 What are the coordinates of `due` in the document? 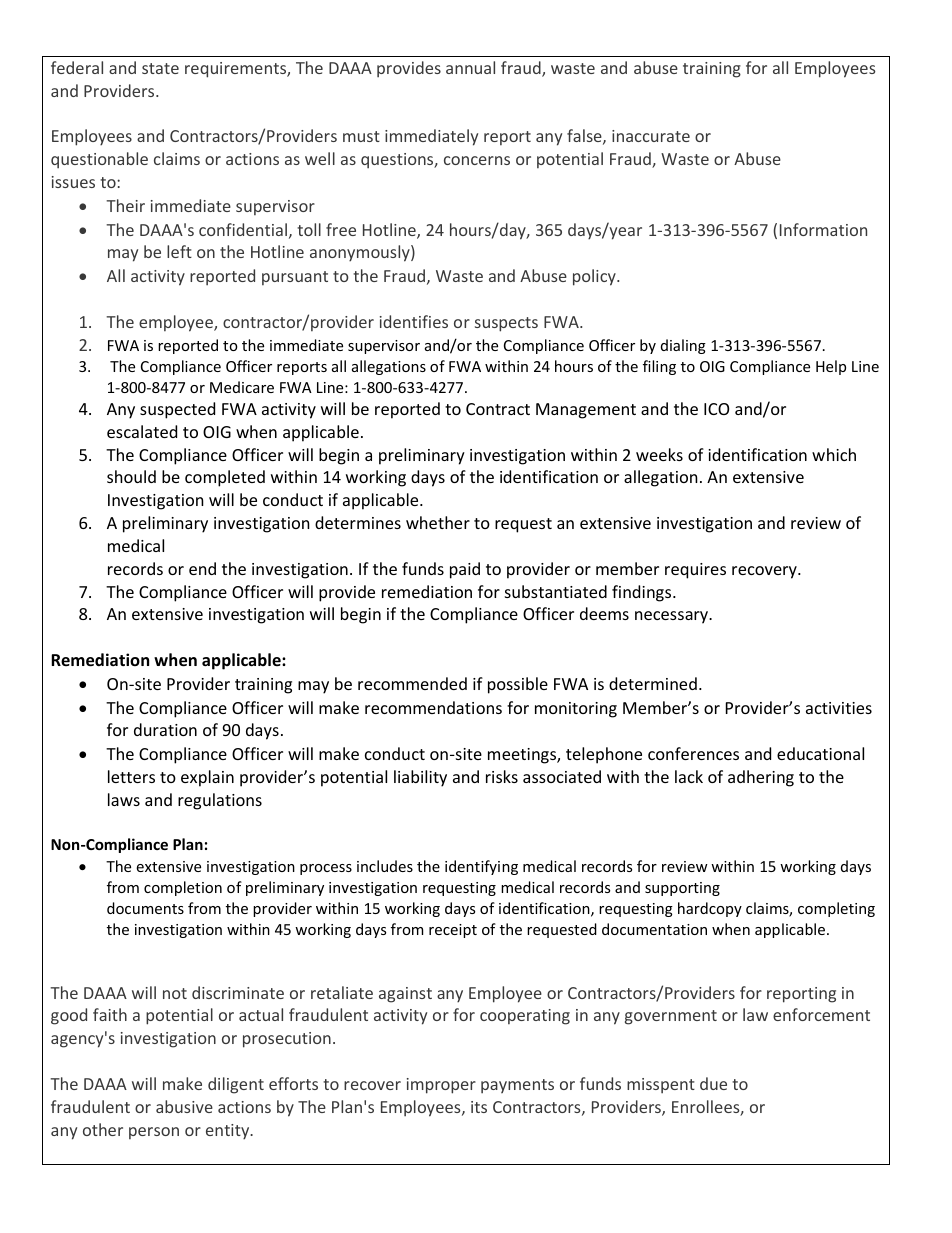 It's located at (713, 1083).
